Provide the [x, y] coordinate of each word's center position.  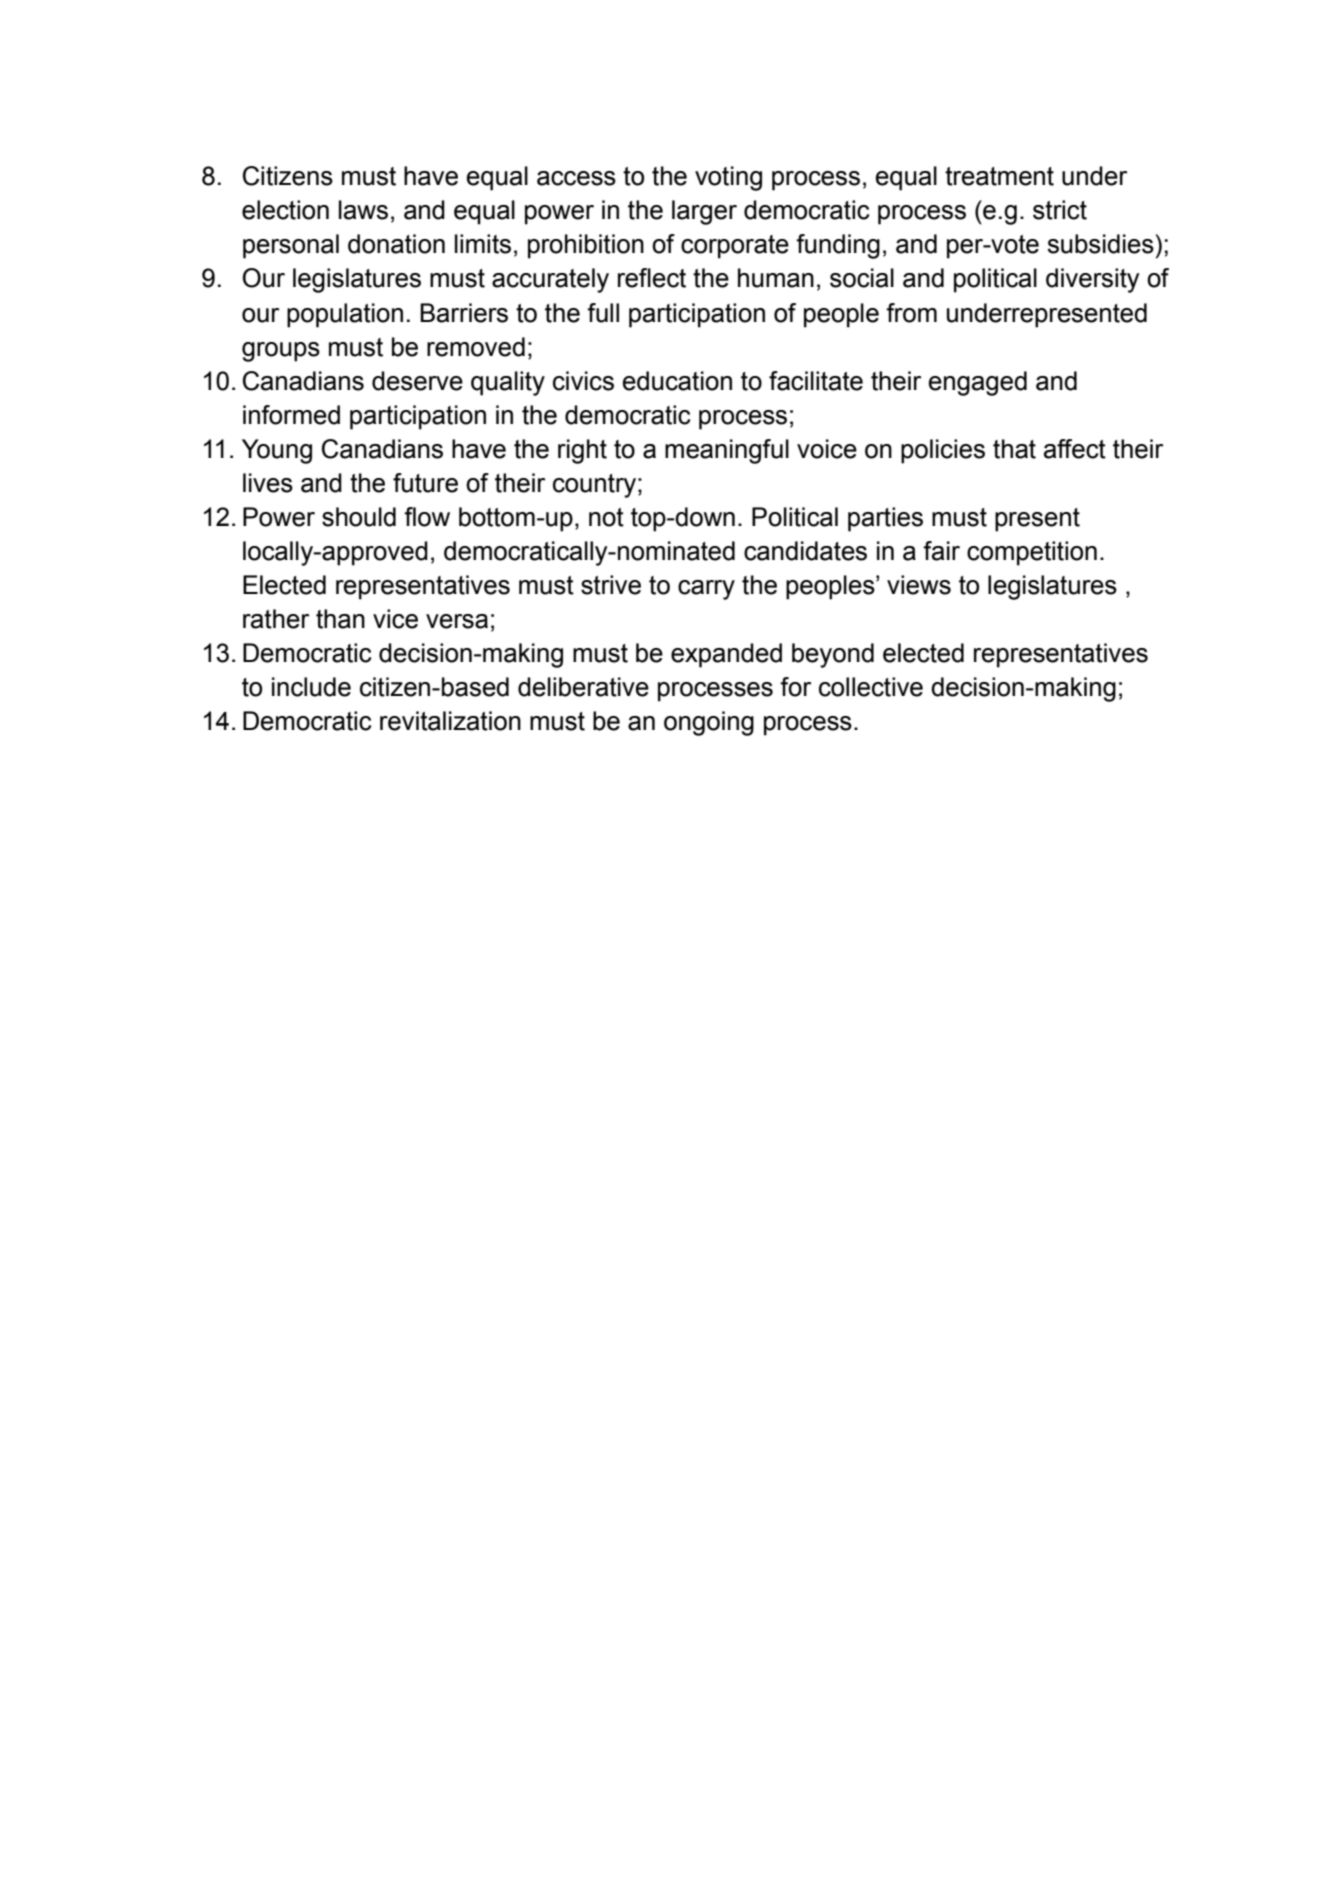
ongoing [709, 723]
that [1014, 449]
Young [277, 451]
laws [363, 210]
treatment [999, 176]
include [311, 687]
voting [728, 178]
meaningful [727, 451]
